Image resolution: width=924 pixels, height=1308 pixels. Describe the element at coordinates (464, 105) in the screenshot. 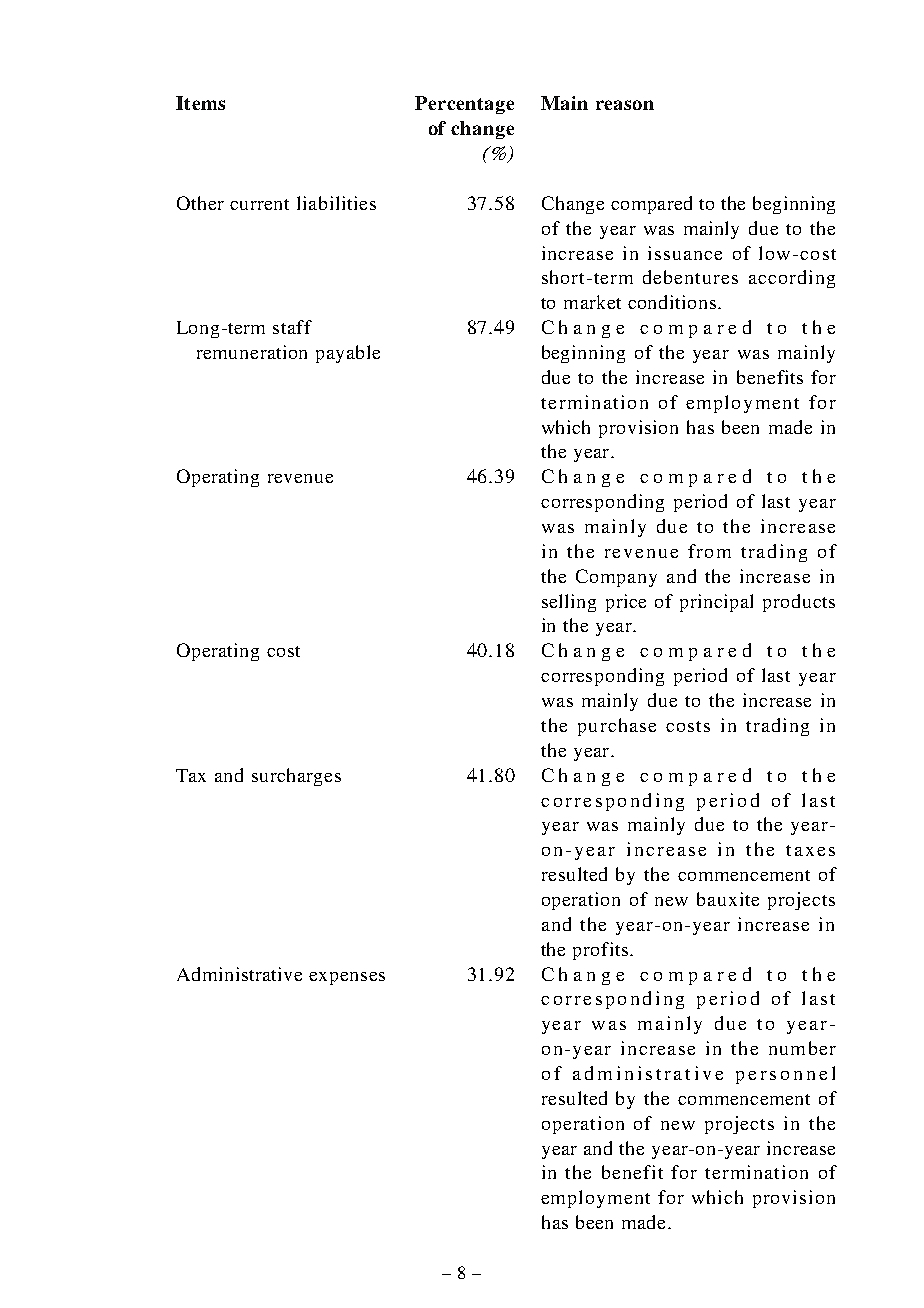

I see `Percentage` at that location.
